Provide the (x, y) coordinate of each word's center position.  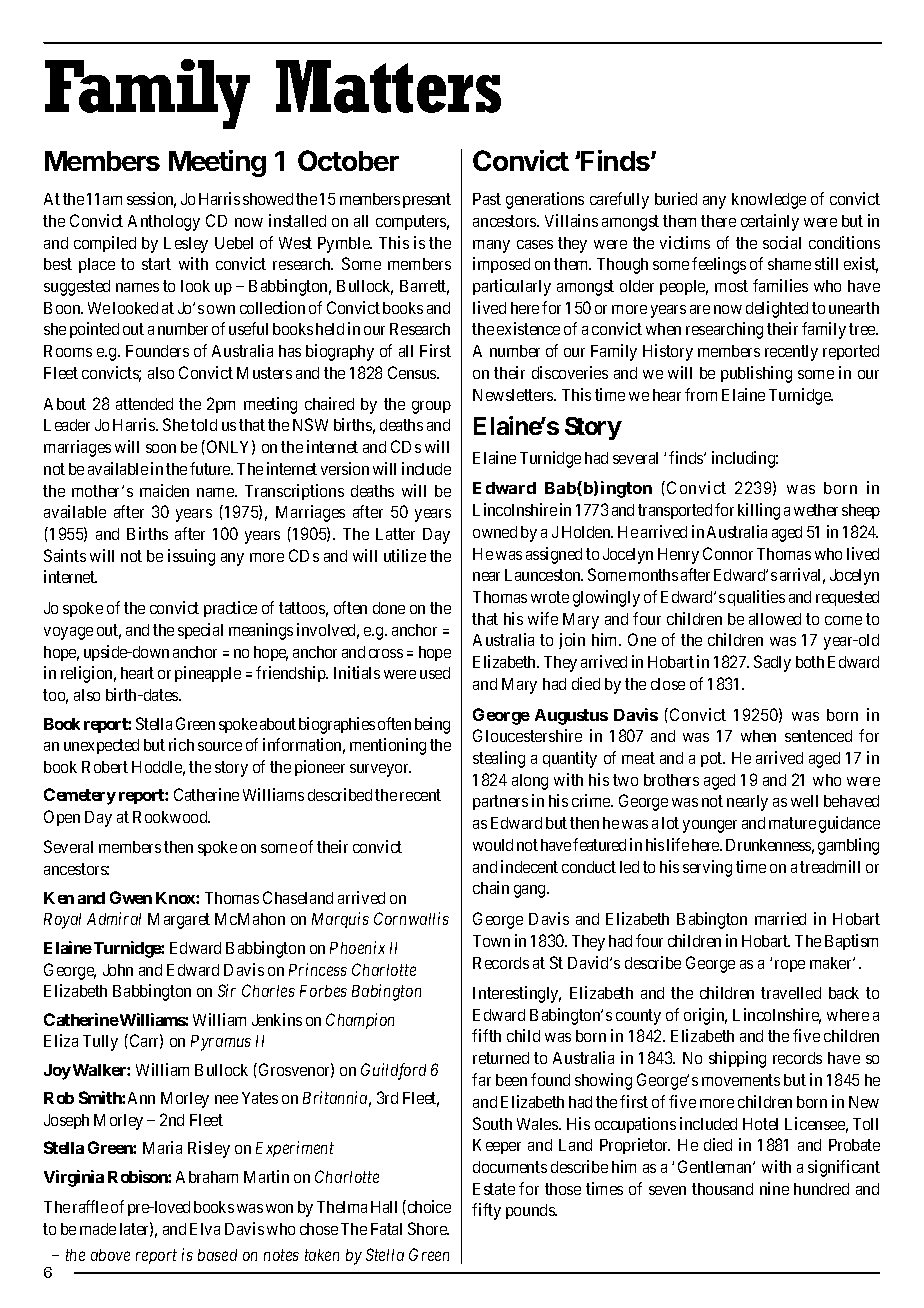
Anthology (164, 223)
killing (759, 511)
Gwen (131, 897)
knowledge (769, 201)
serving (707, 868)
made (98, 1229)
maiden (164, 490)
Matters (388, 86)
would (493, 845)
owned (495, 532)
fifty (486, 1211)
